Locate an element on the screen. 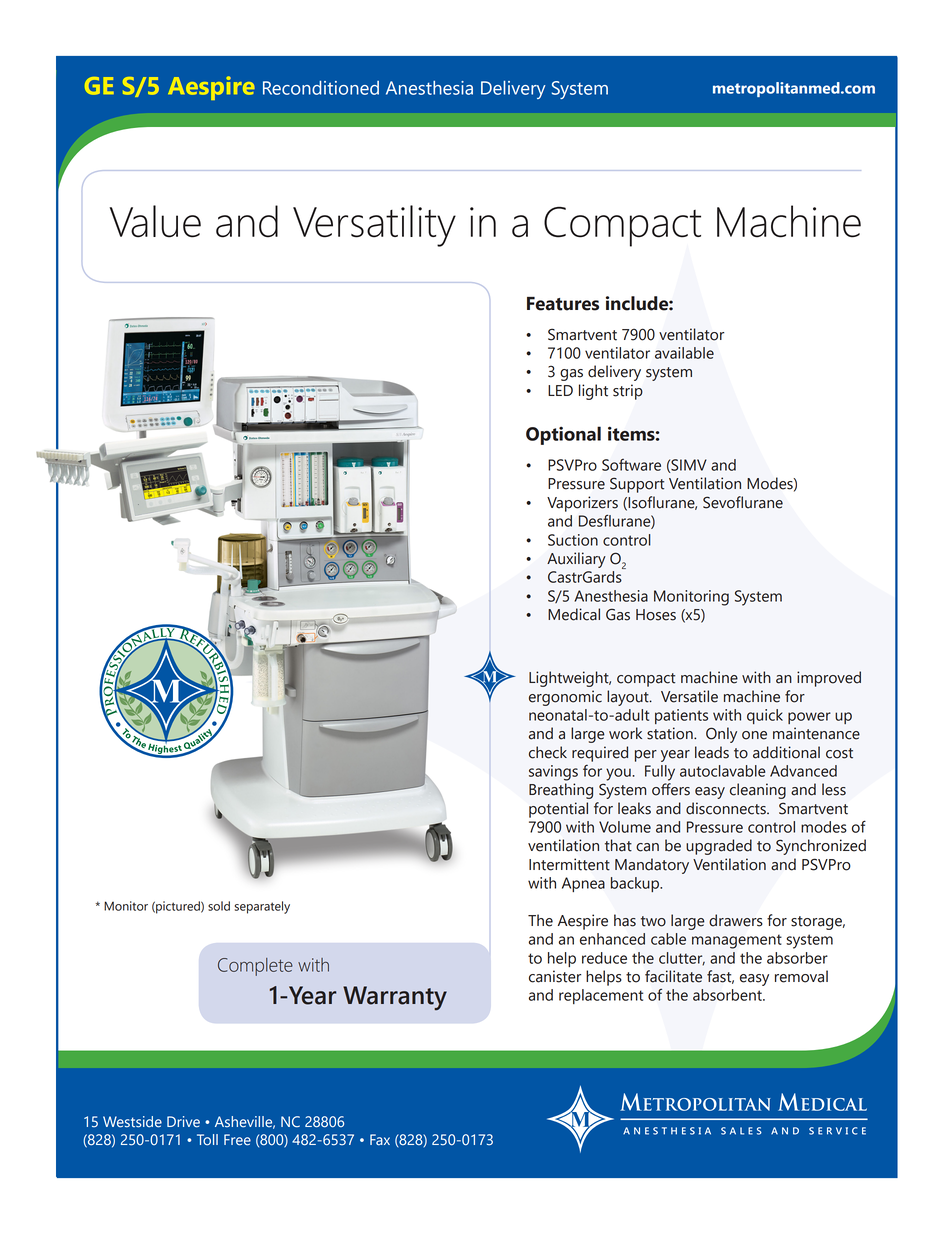 The width and height of the screenshot is (952, 1233). Reconditioned is located at coordinates (321, 88).
